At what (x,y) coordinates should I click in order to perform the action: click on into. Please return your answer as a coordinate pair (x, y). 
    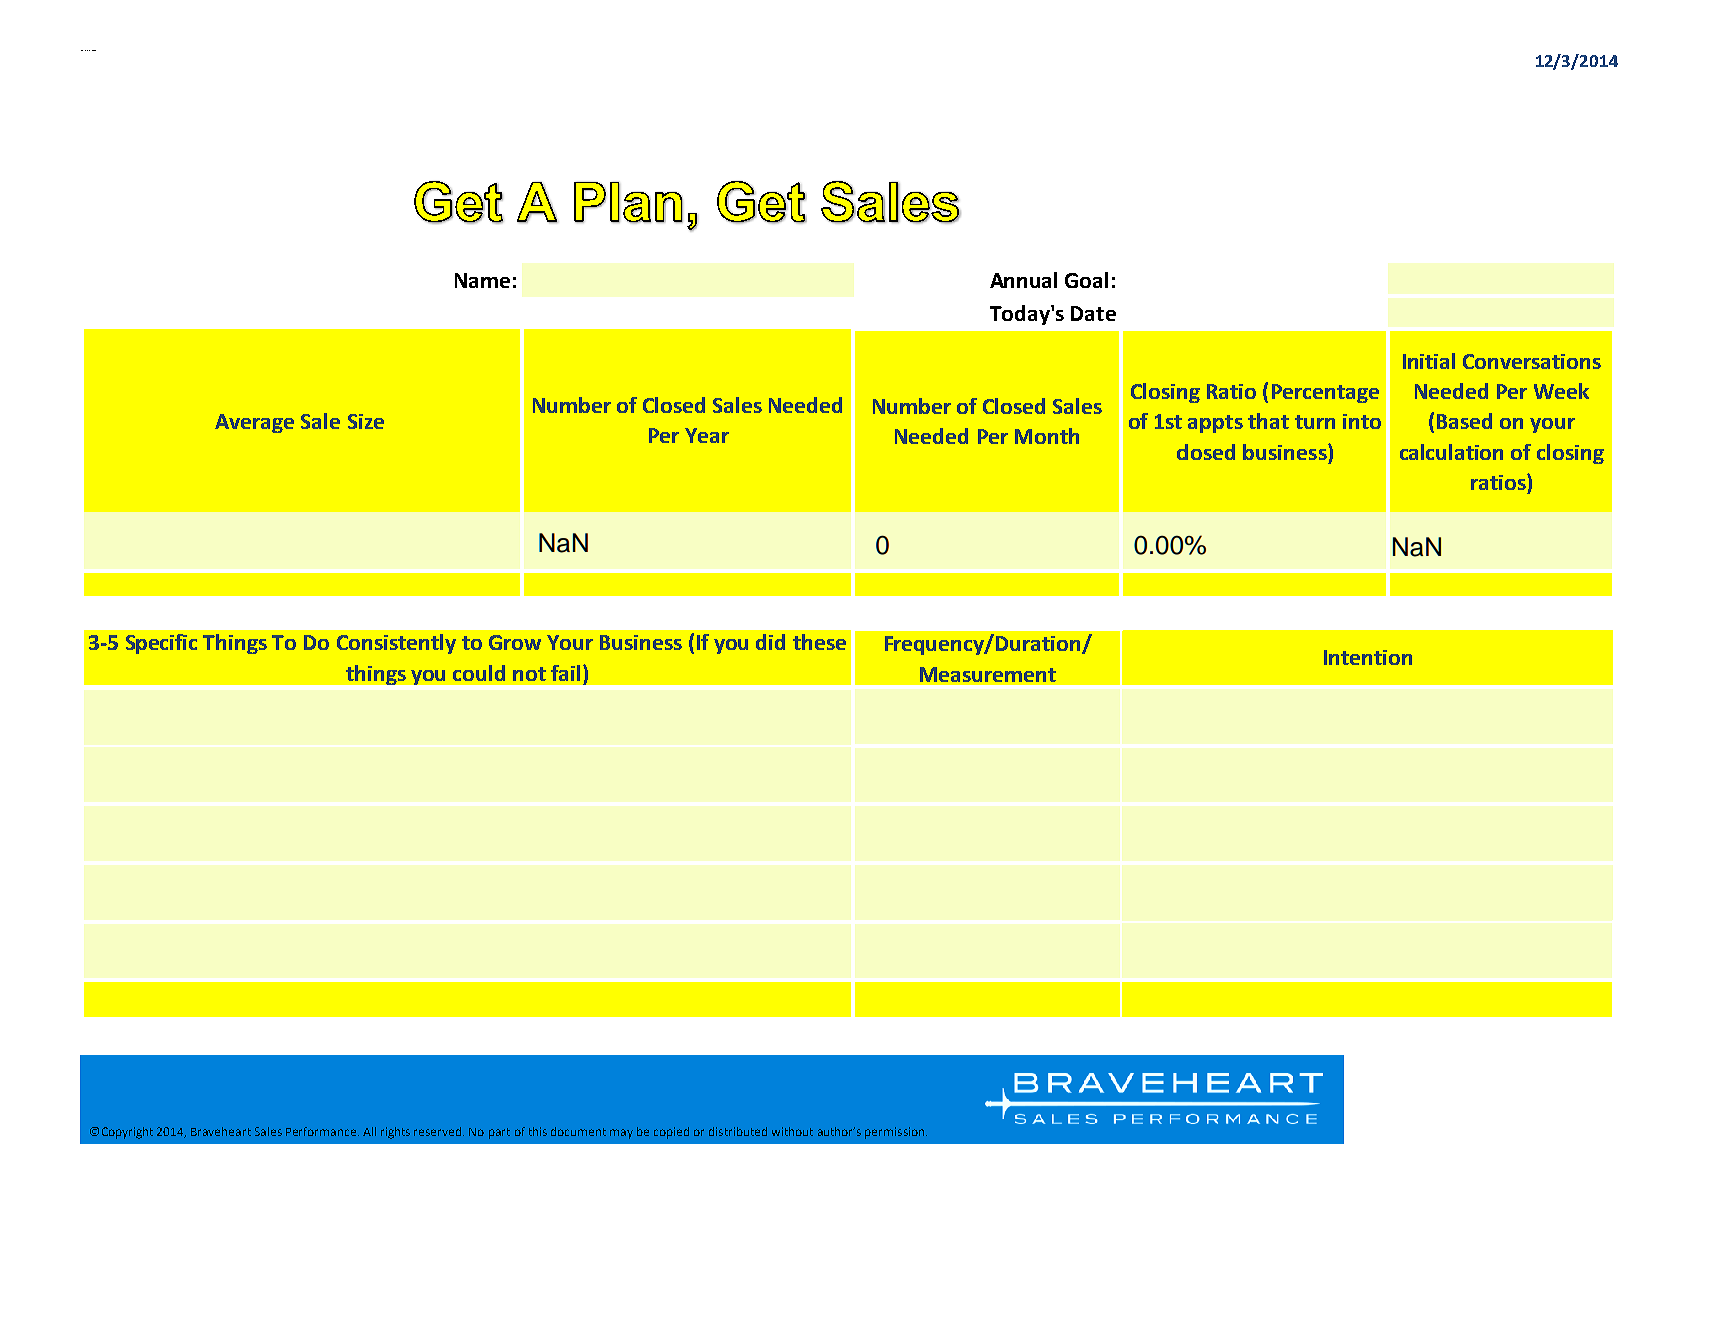
    Looking at the image, I should click on (1362, 421).
